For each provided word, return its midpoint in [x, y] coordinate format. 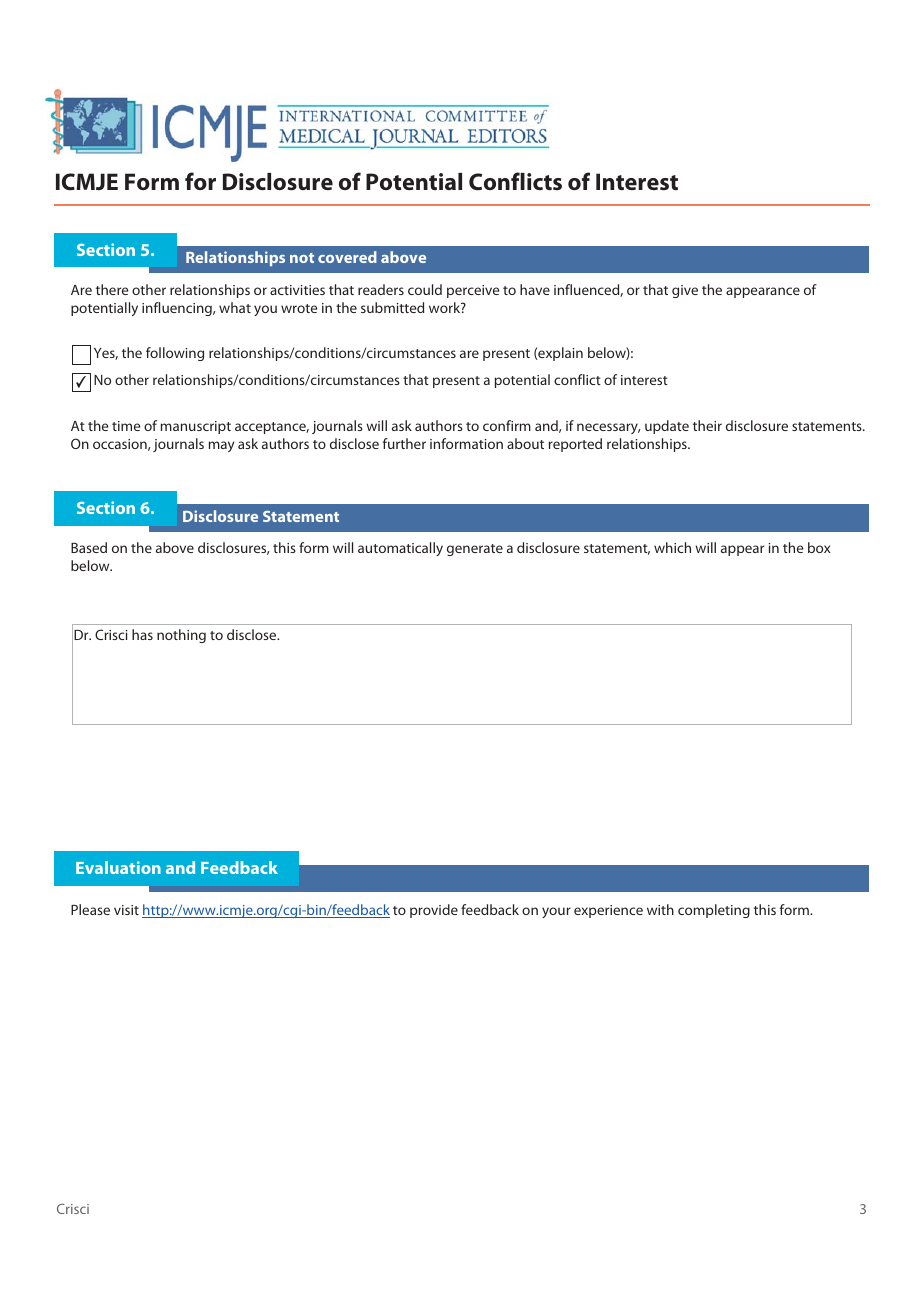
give [685, 291]
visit [126, 910]
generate [475, 550]
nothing [181, 636]
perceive [473, 291]
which [672, 547]
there [112, 289]
